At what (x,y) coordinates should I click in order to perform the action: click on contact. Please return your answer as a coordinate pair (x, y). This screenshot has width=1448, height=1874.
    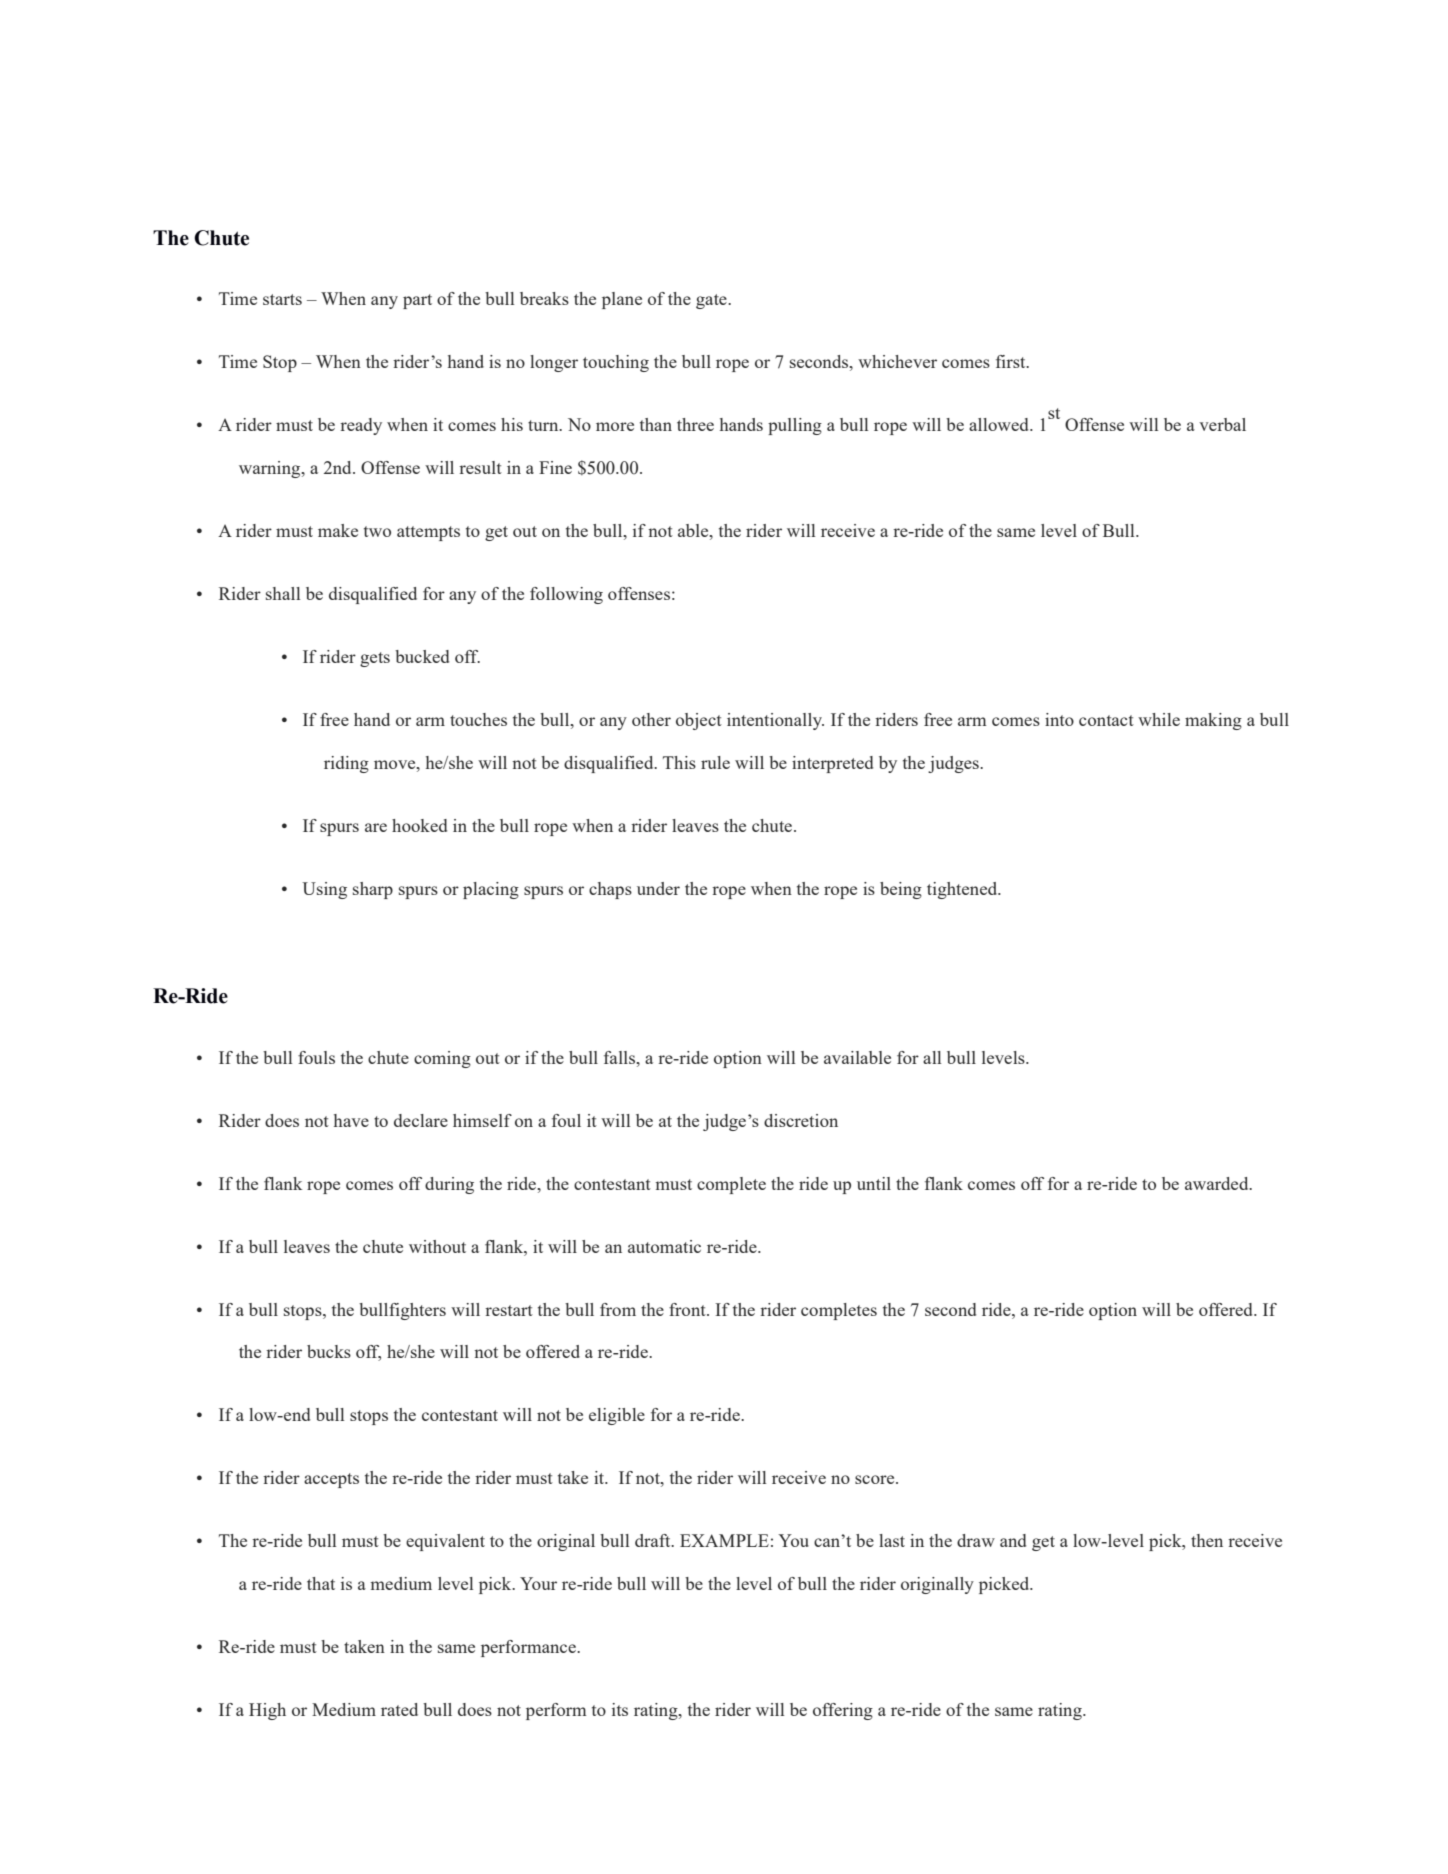
    Looking at the image, I should click on (1106, 720).
